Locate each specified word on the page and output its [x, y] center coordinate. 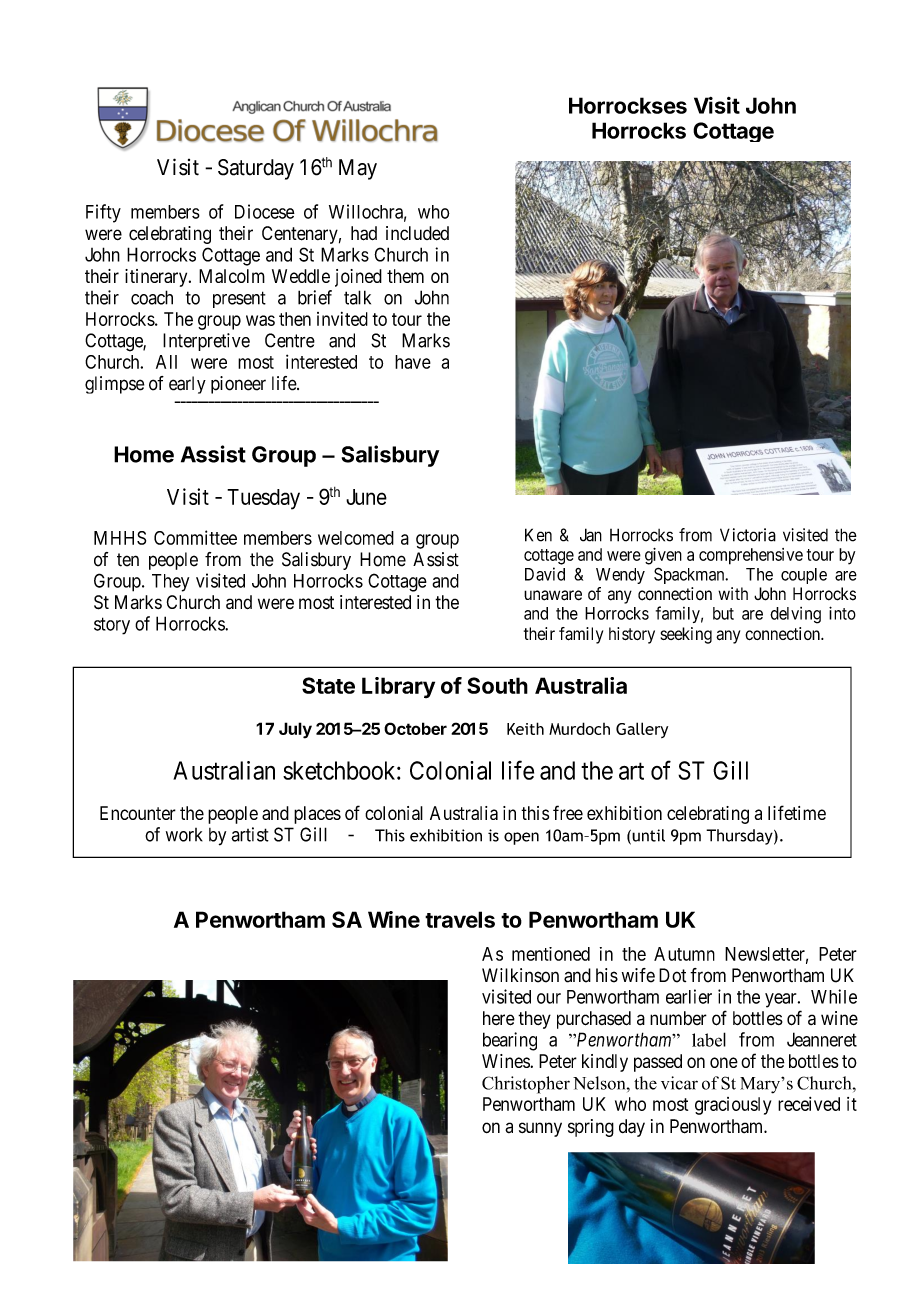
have [413, 362]
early [187, 385]
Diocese [265, 211]
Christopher [526, 1085]
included [417, 233]
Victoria [748, 535]
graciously [733, 1106]
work [184, 835]
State [328, 685]
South [497, 685]
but [723, 613]
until [647, 836]
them [405, 276]
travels [460, 919]
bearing [510, 1041]
